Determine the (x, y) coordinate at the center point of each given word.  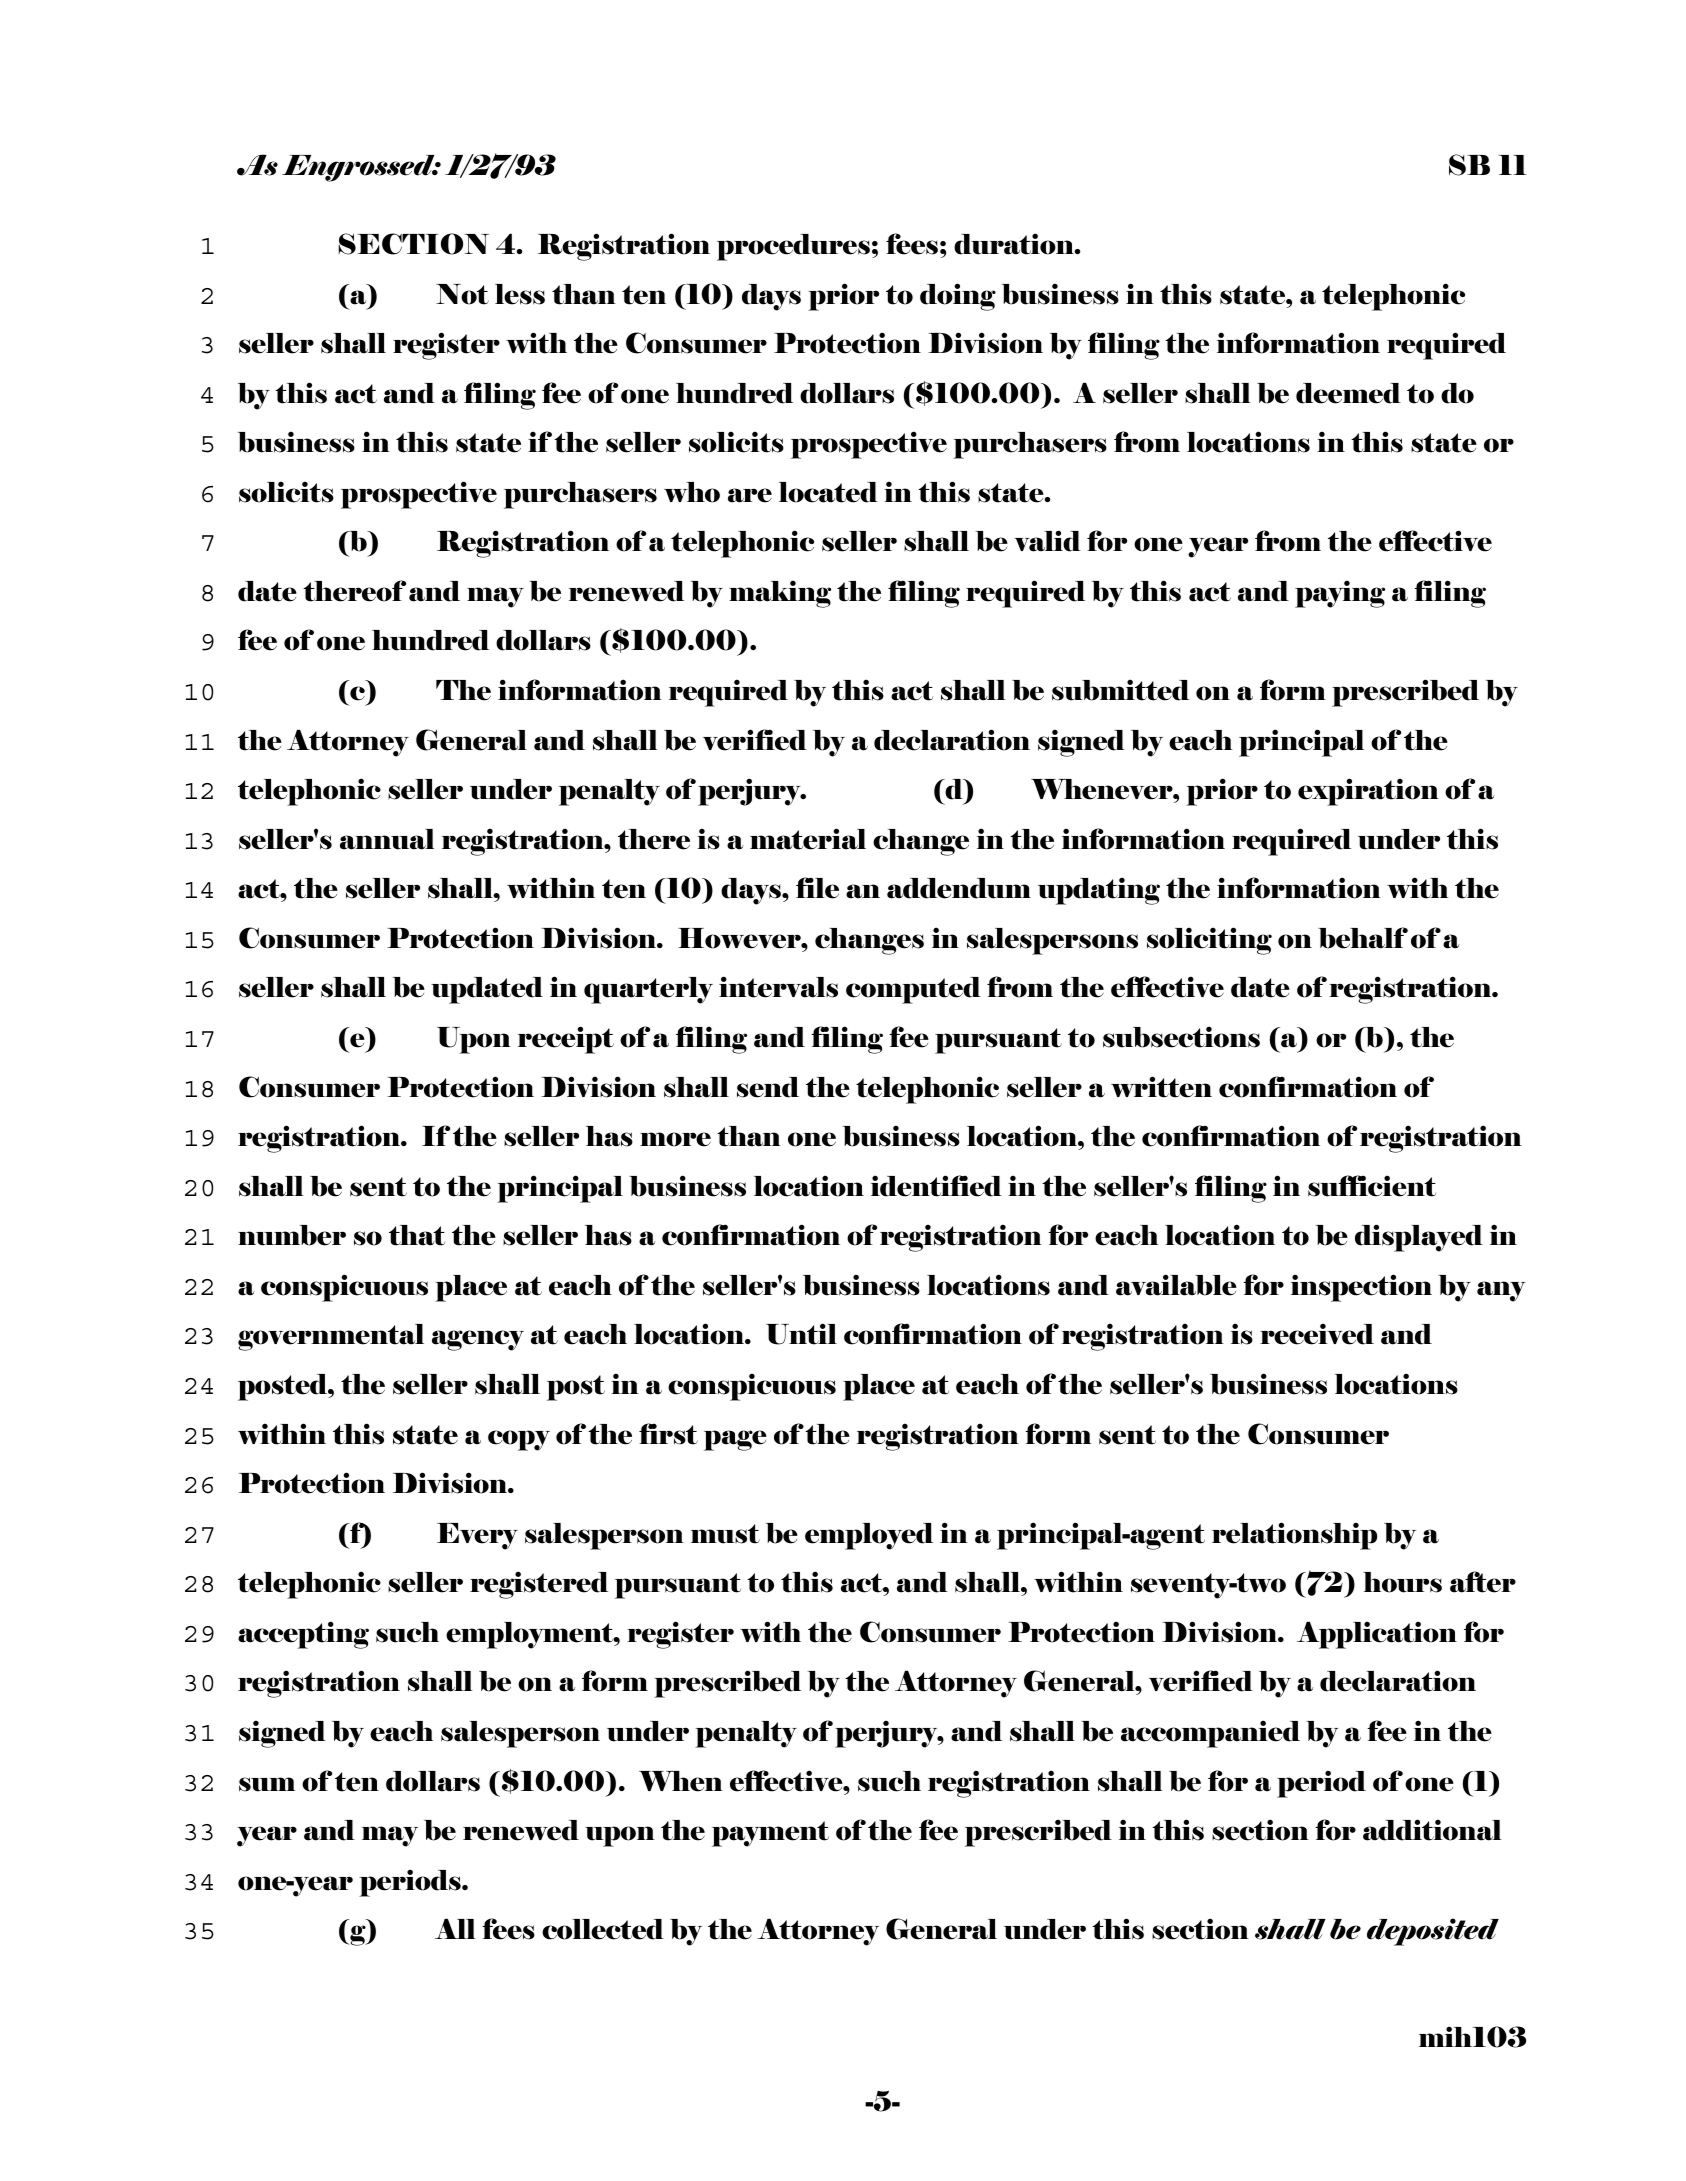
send (768, 1087)
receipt (566, 1040)
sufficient (1372, 1186)
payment (770, 1834)
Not (462, 294)
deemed (1348, 393)
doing (958, 297)
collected (603, 1929)
